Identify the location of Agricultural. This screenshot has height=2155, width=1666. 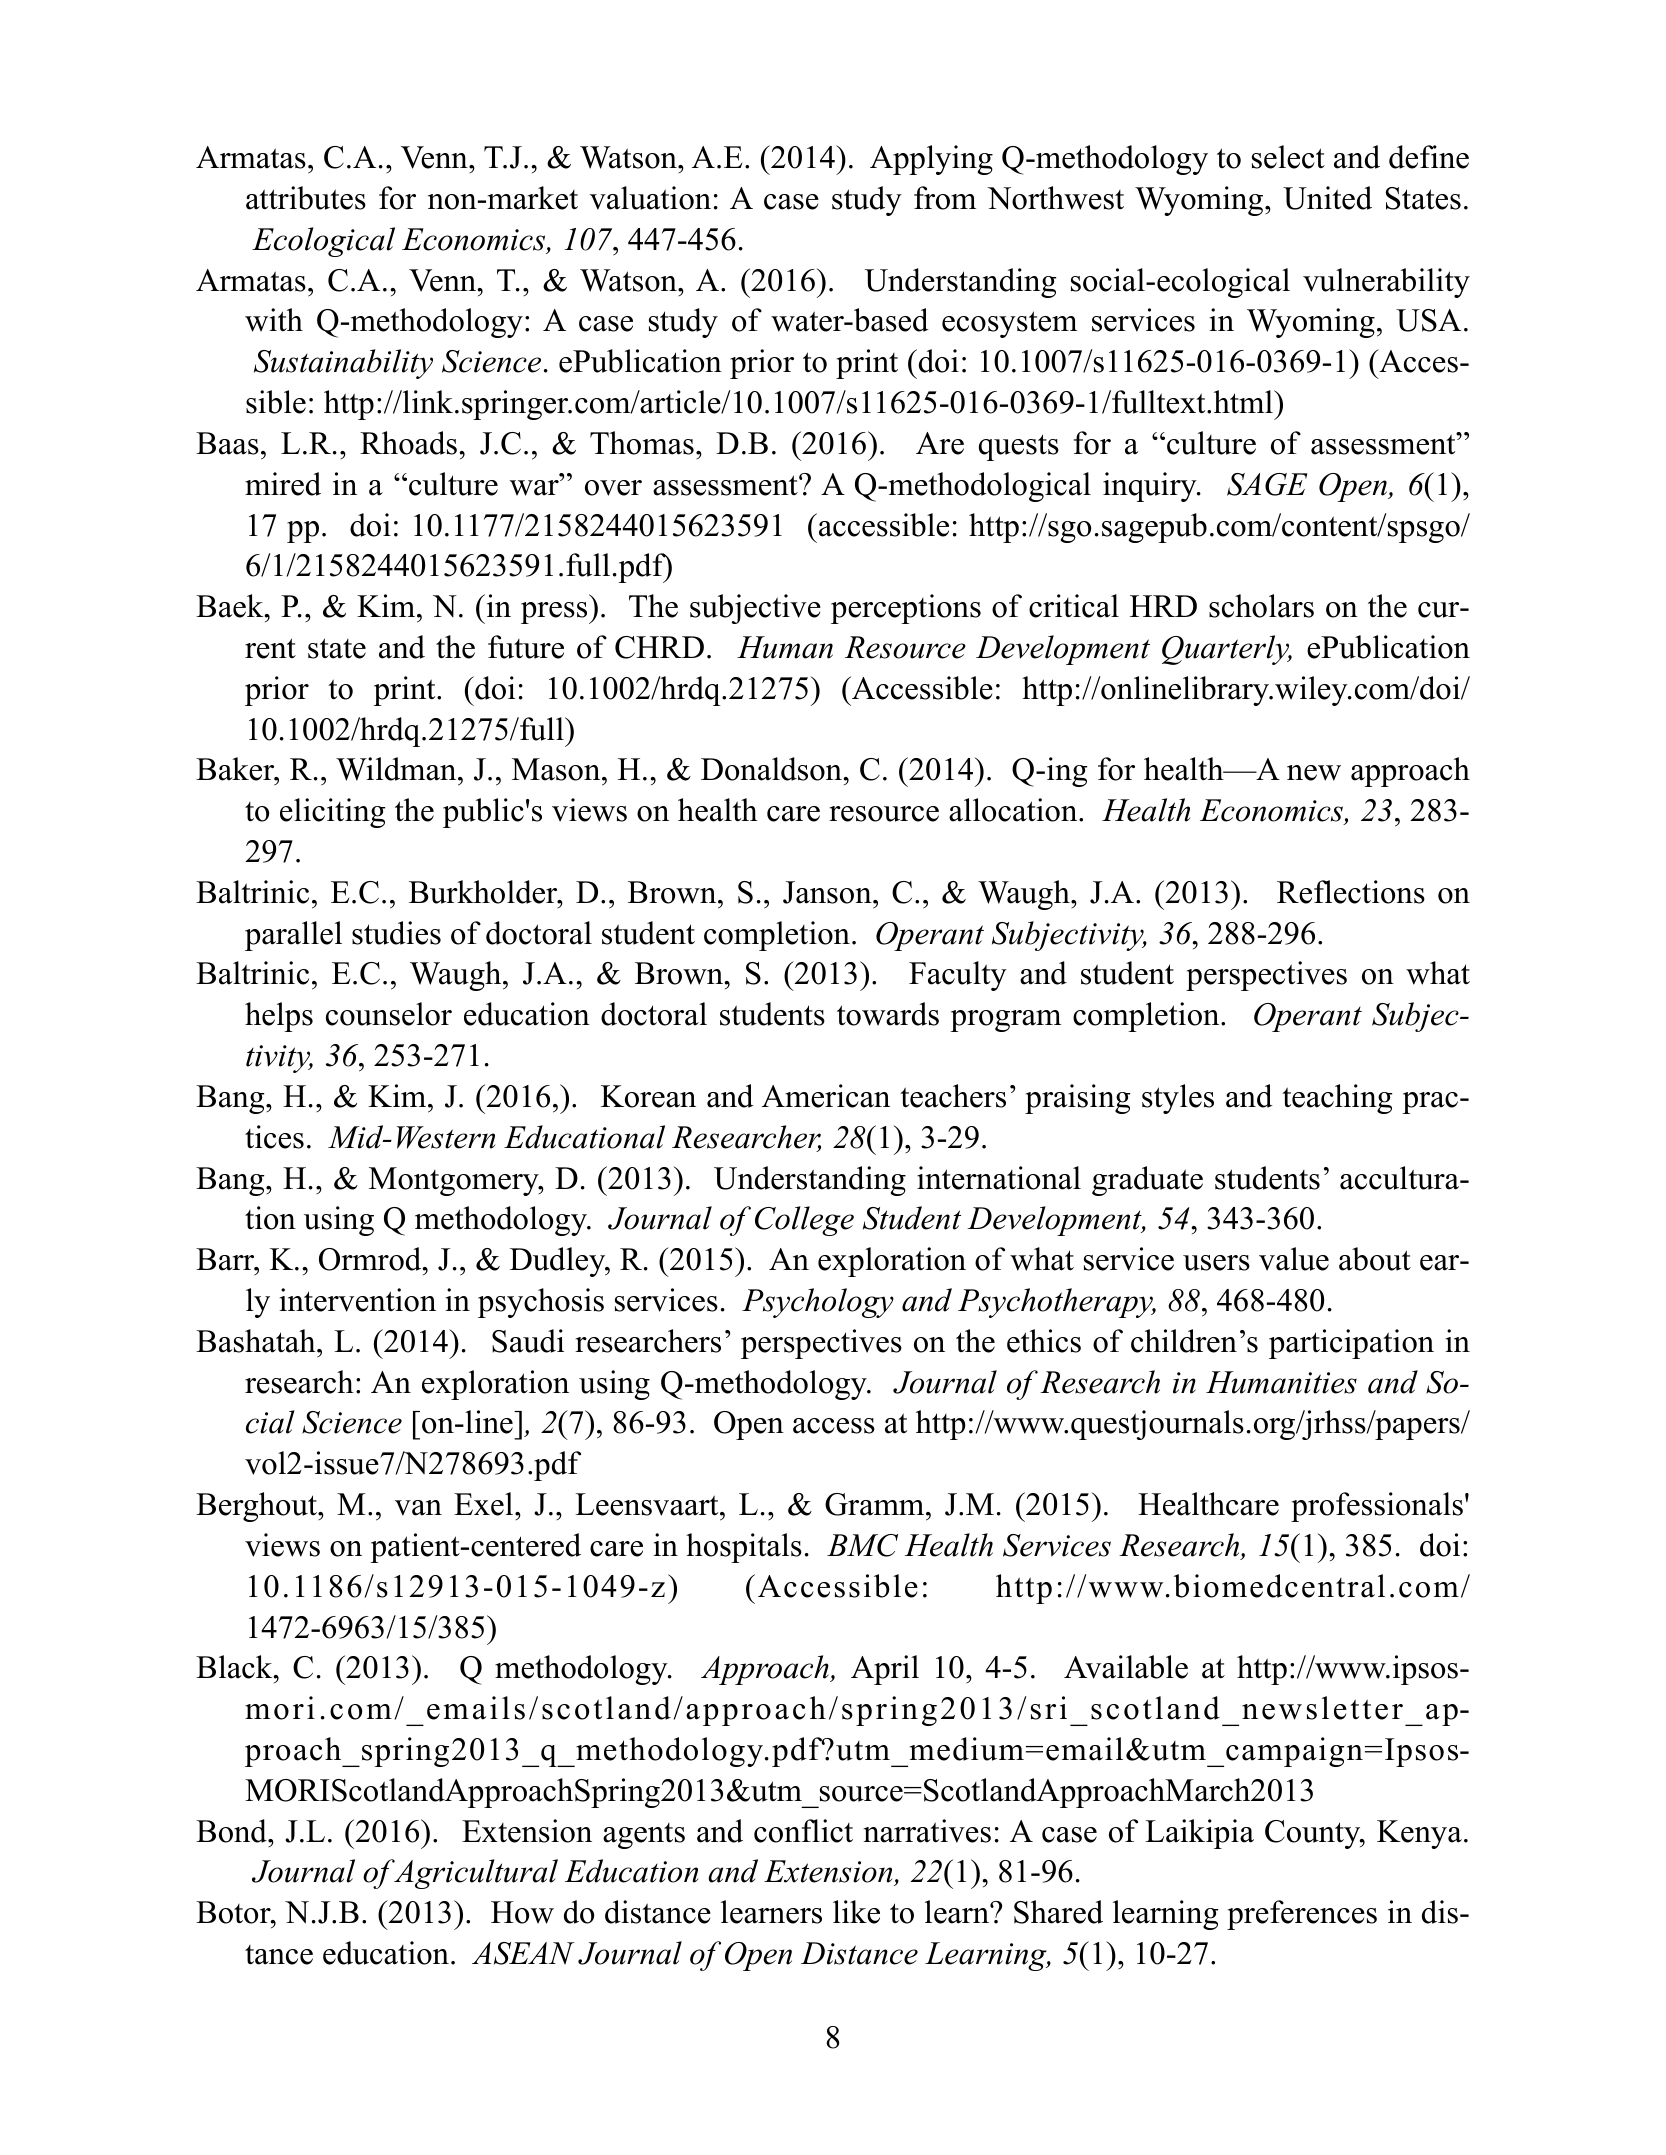
(475, 1874).
